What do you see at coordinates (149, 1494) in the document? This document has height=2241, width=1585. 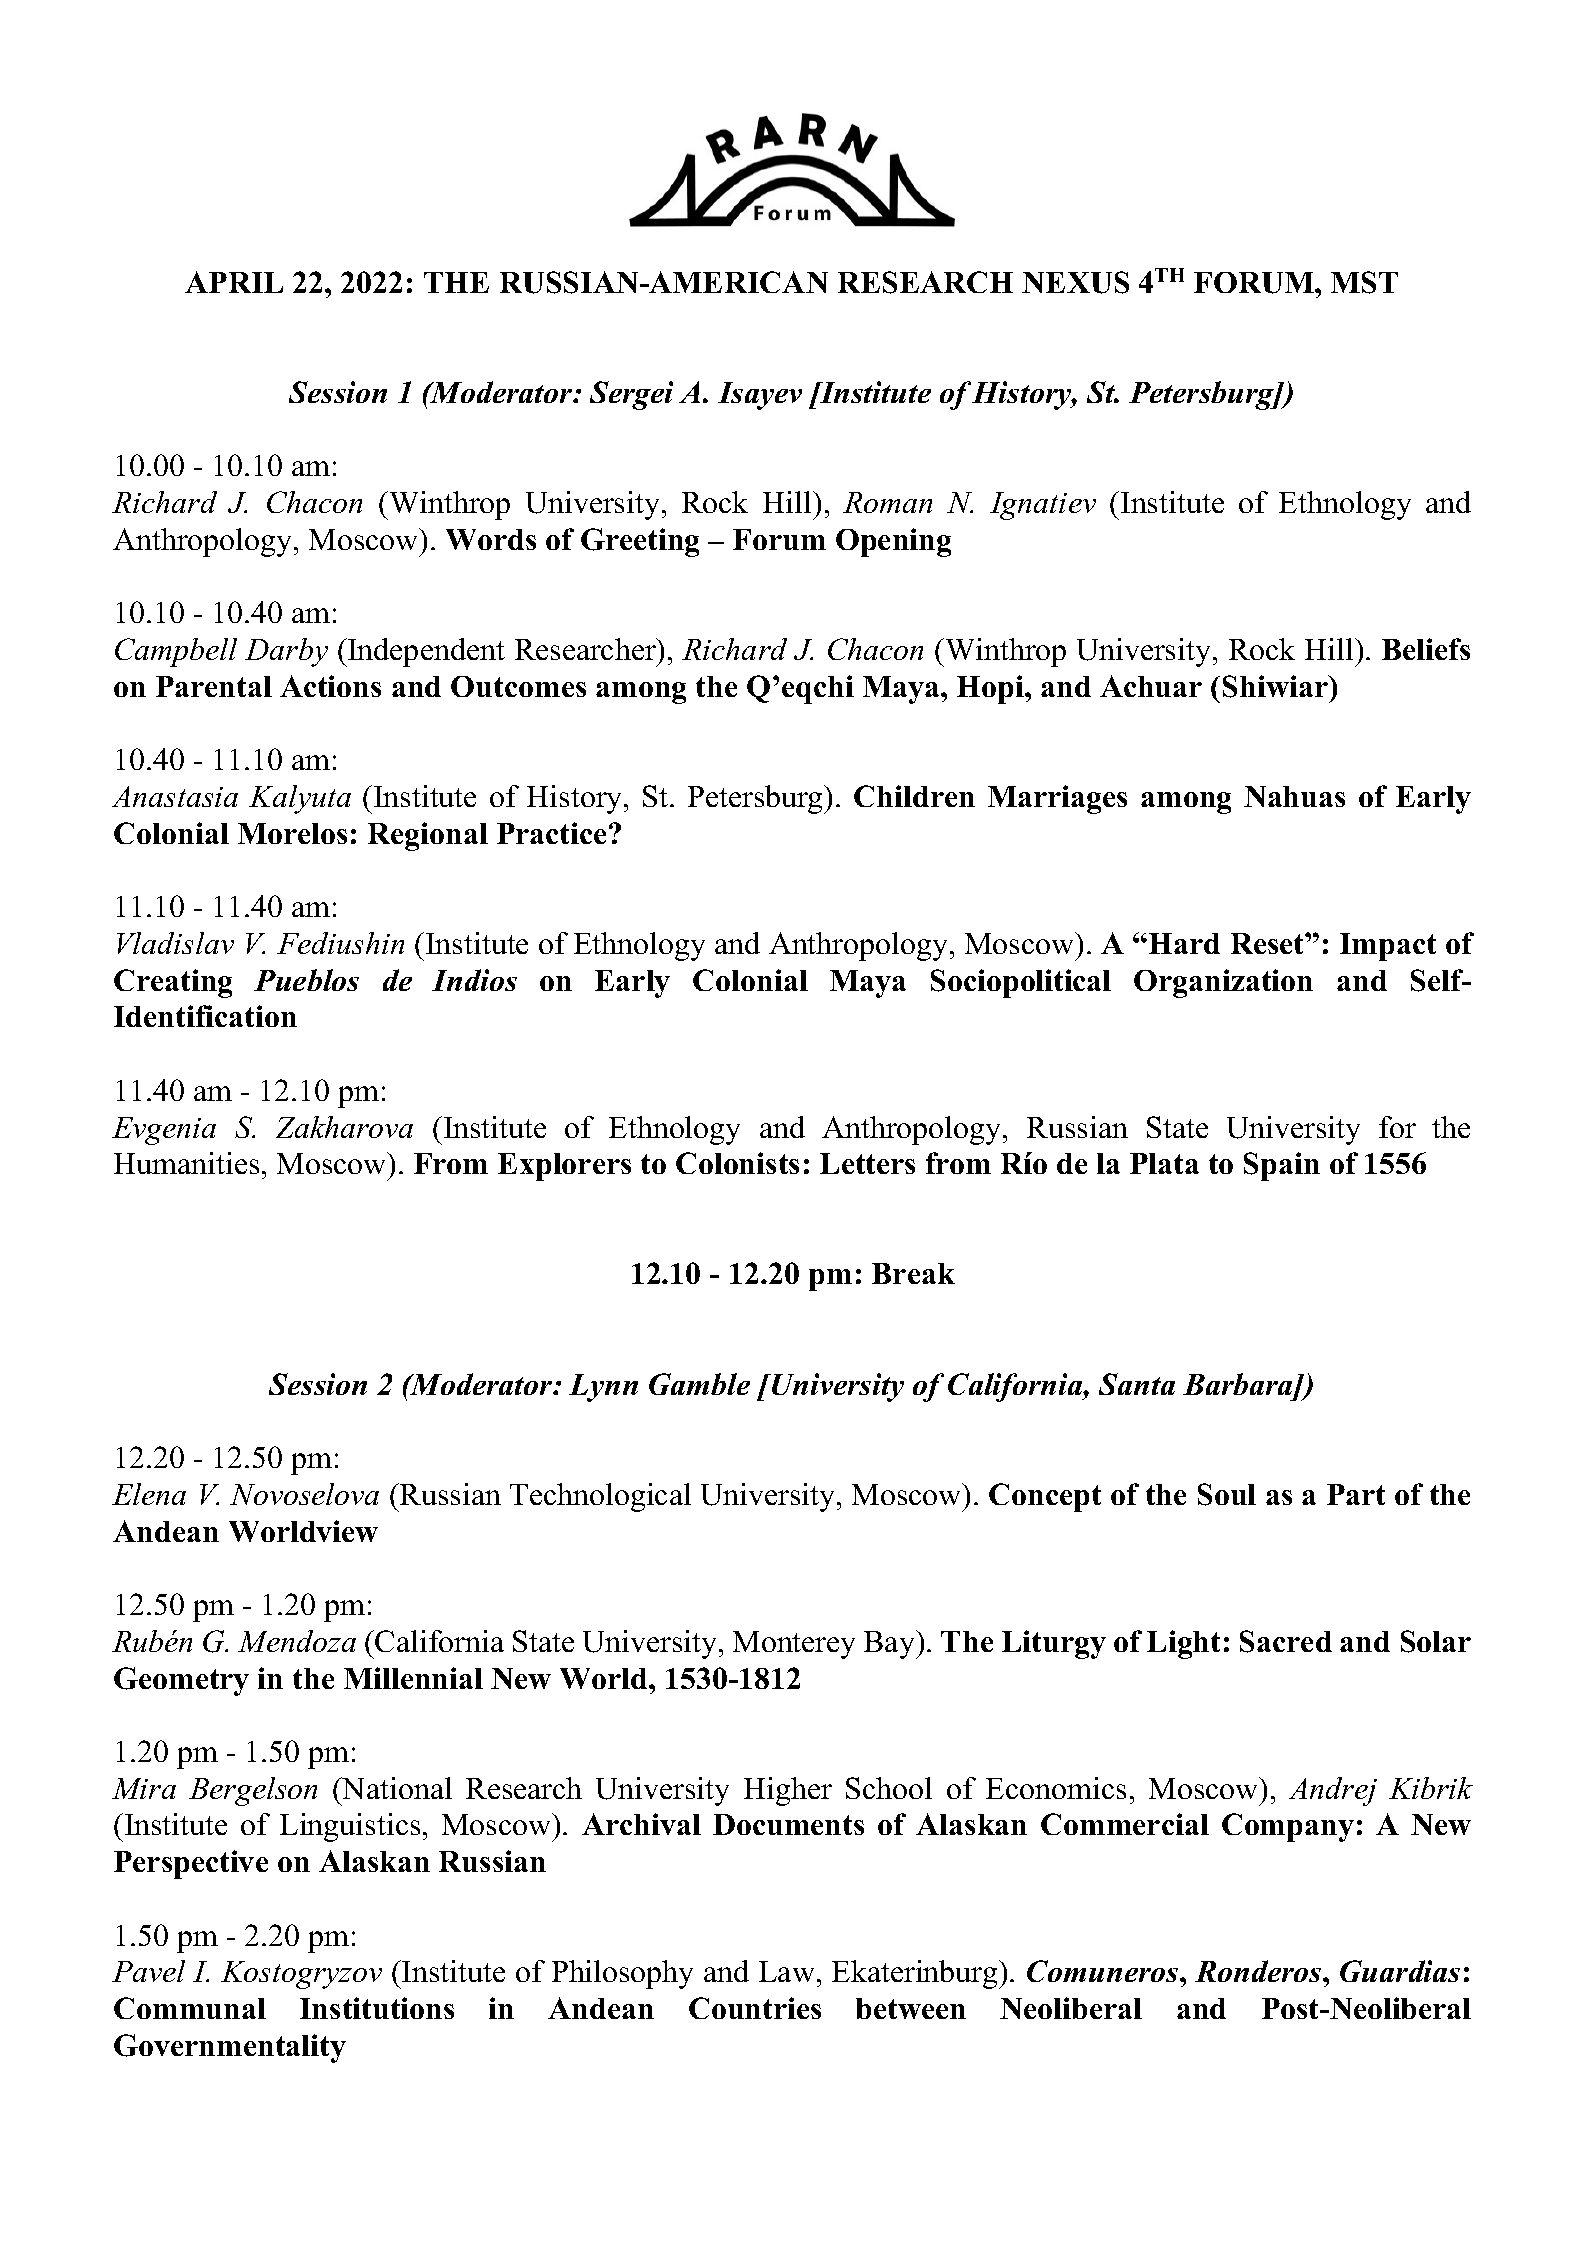 I see `Elena` at bounding box center [149, 1494].
